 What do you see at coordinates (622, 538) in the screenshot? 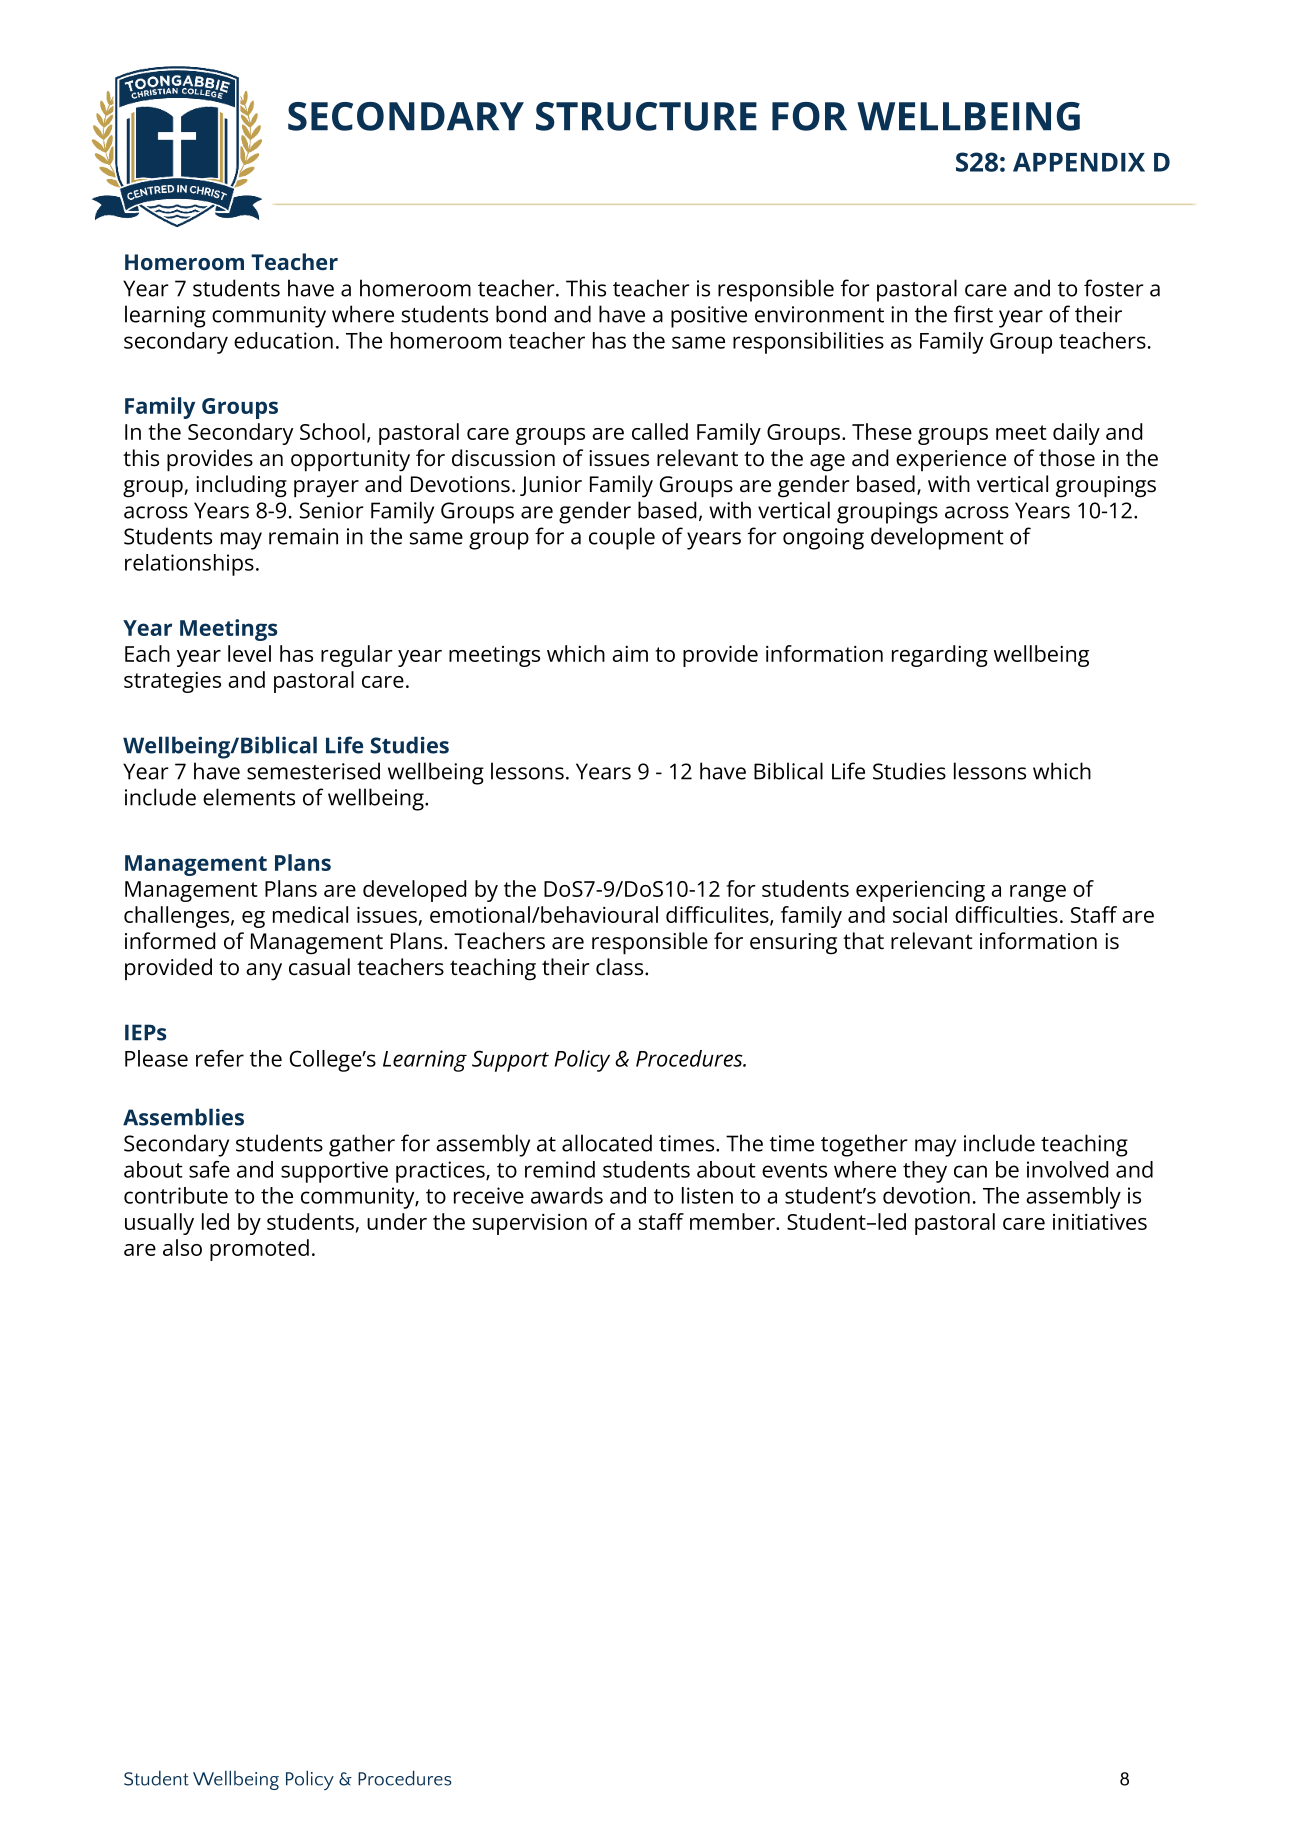
I see `couple` at bounding box center [622, 538].
